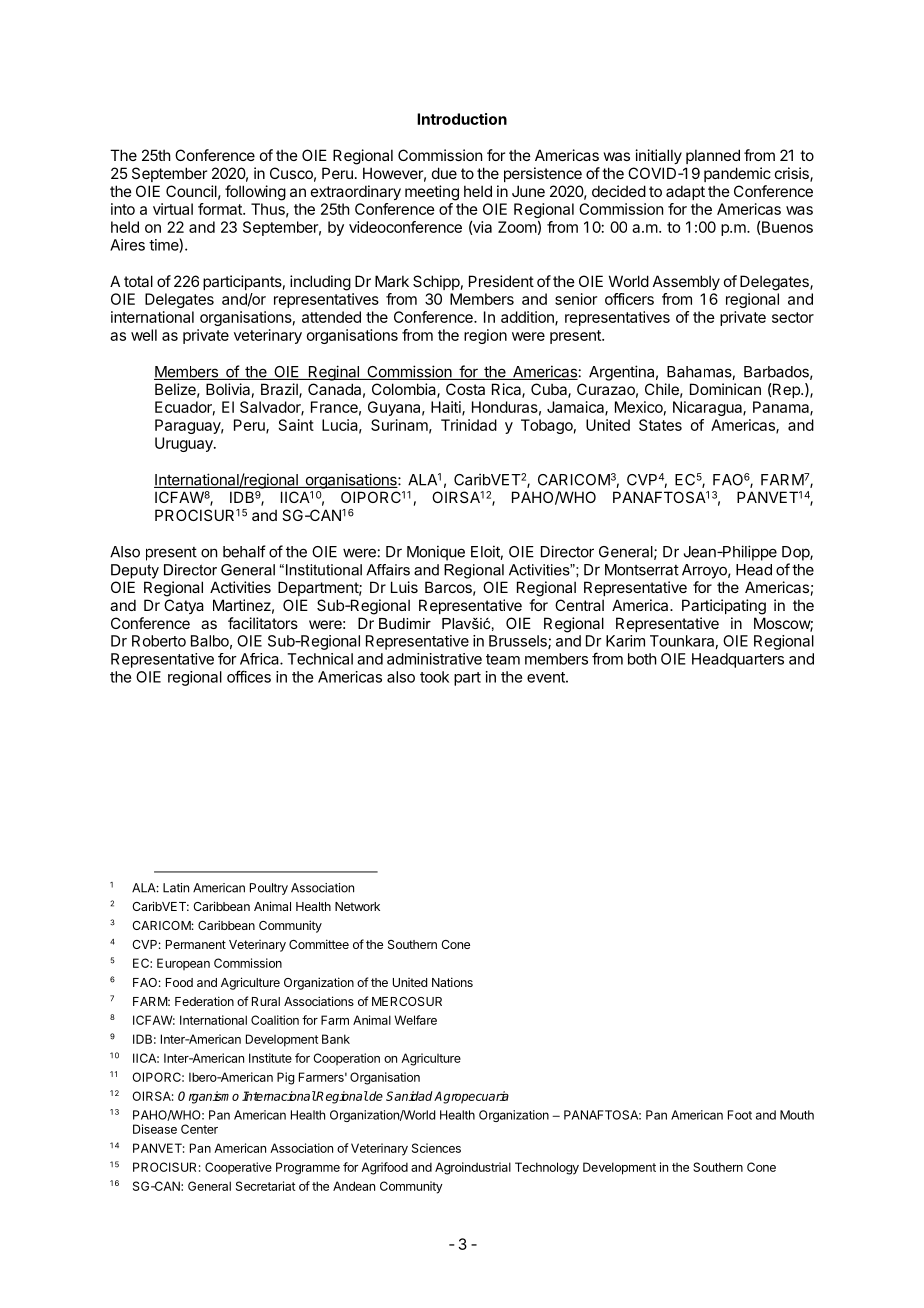 This document has width=924, height=1308. I want to click on due, so click(444, 173).
